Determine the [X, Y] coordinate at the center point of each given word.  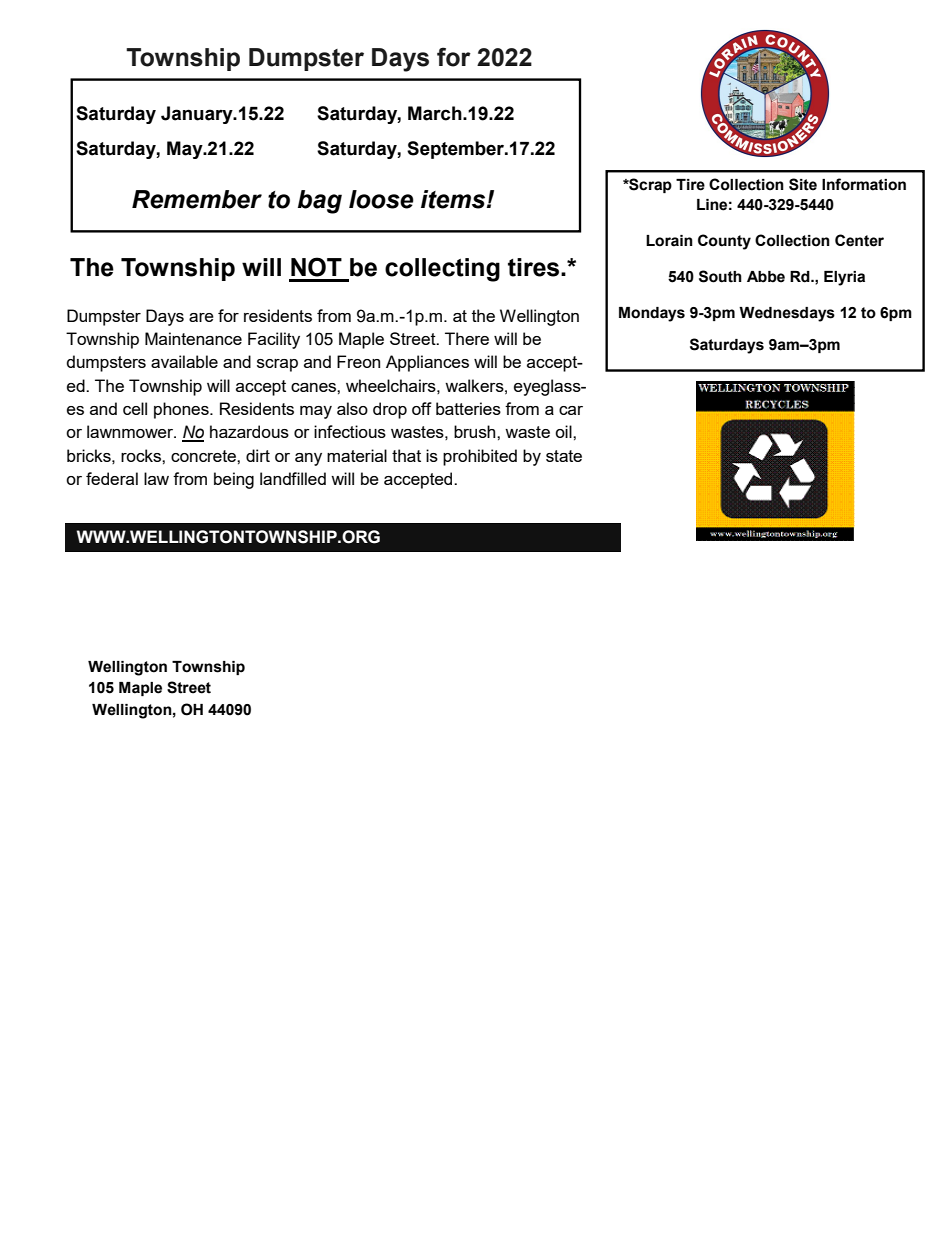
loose [381, 199]
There [467, 338]
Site [803, 184]
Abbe [766, 277]
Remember [197, 199]
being [234, 480]
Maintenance [193, 338]
